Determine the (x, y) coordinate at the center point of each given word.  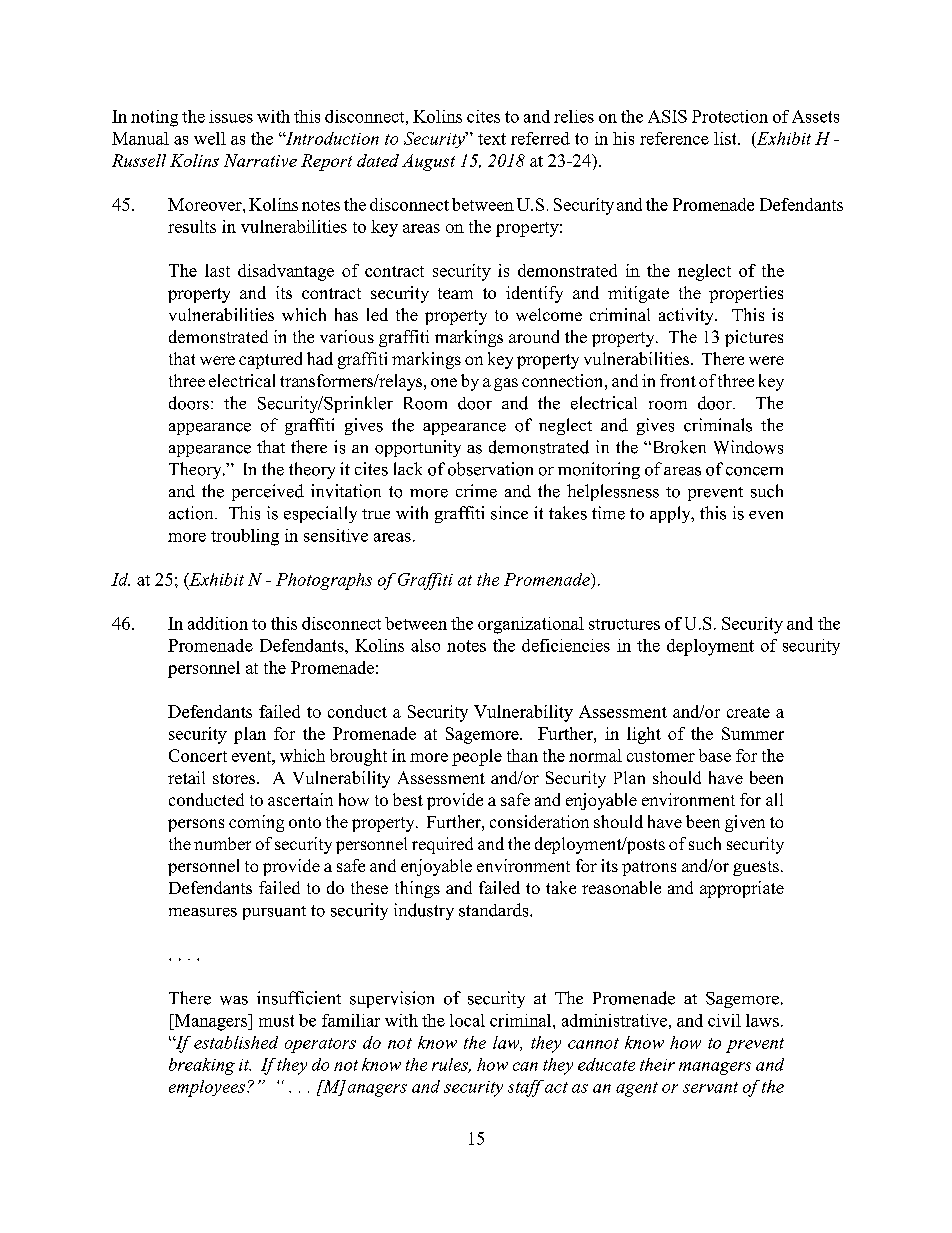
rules (451, 1065)
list (726, 138)
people (477, 757)
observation (490, 469)
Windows (748, 447)
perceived (268, 492)
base (715, 755)
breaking (202, 1066)
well (210, 138)
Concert (198, 755)
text (492, 139)
